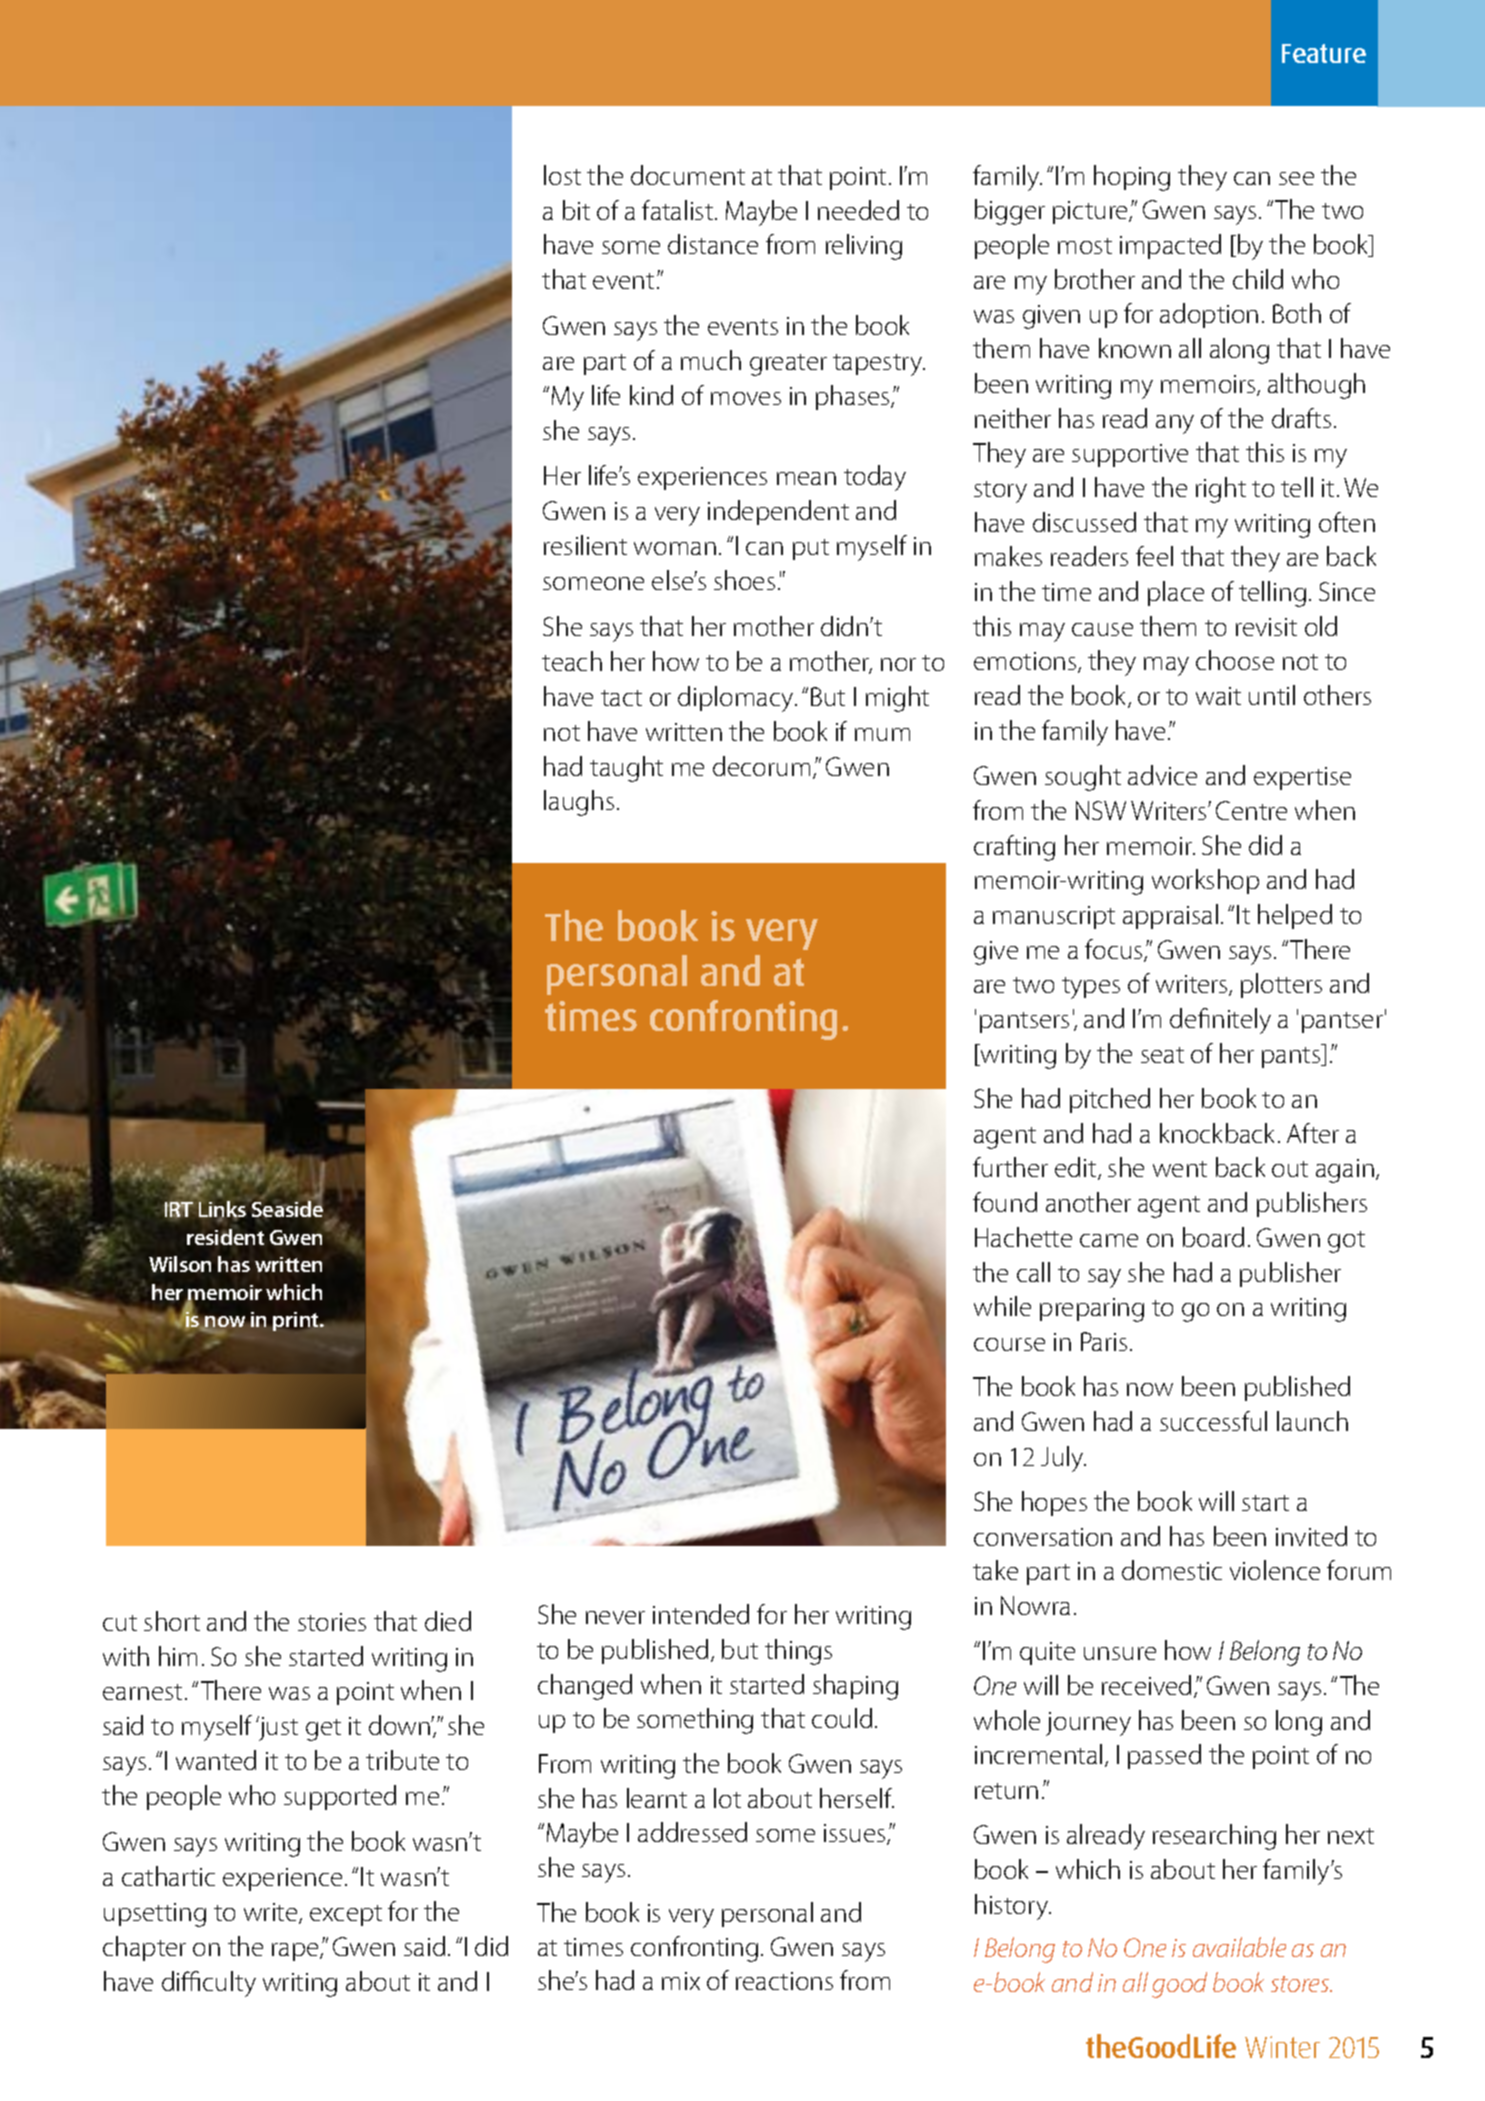  Describe the element at coordinates (1010, 1167) in the screenshot. I see `further` at that location.
